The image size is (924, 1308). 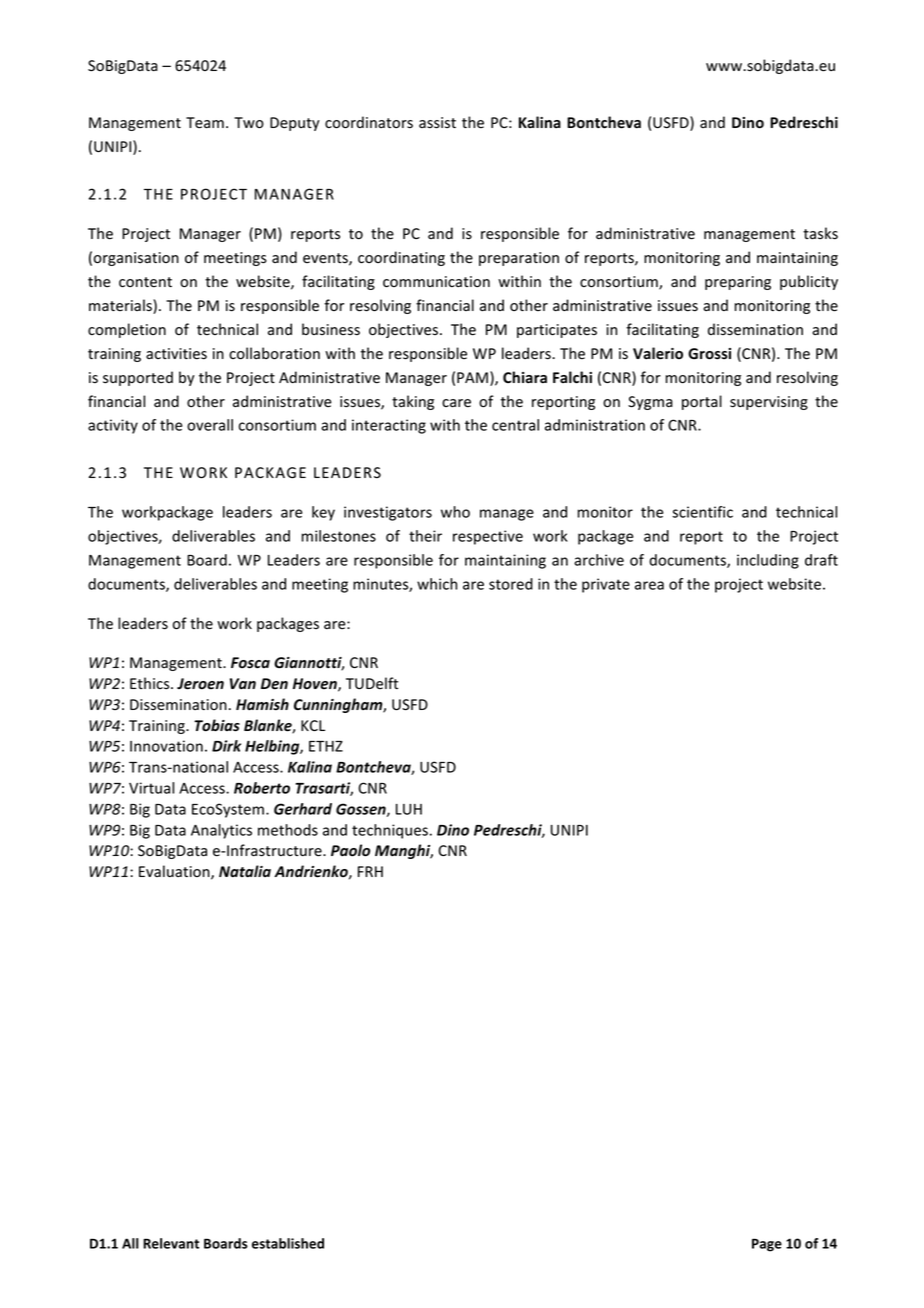 What do you see at coordinates (210, 425) in the page?
I see `overall` at bounding box center [210, 425].
